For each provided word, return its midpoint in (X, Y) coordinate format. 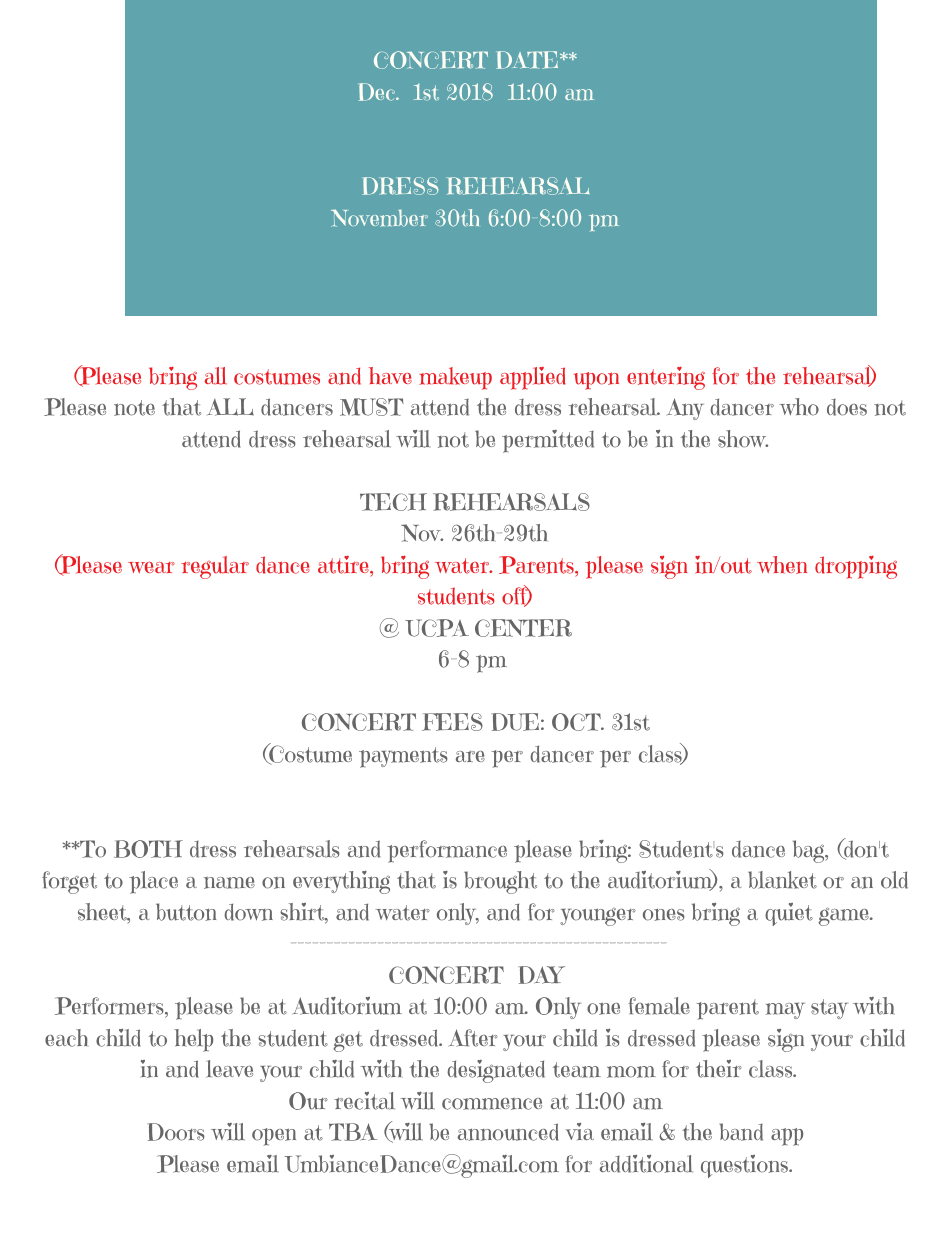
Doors (176, 1132)
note (134, 408)
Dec (378, 92)
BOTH (148, 849)
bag (810, 851)
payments (403, 757)
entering (666, 378)
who (799, 407)
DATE (528, 60)
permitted (548, 441)
